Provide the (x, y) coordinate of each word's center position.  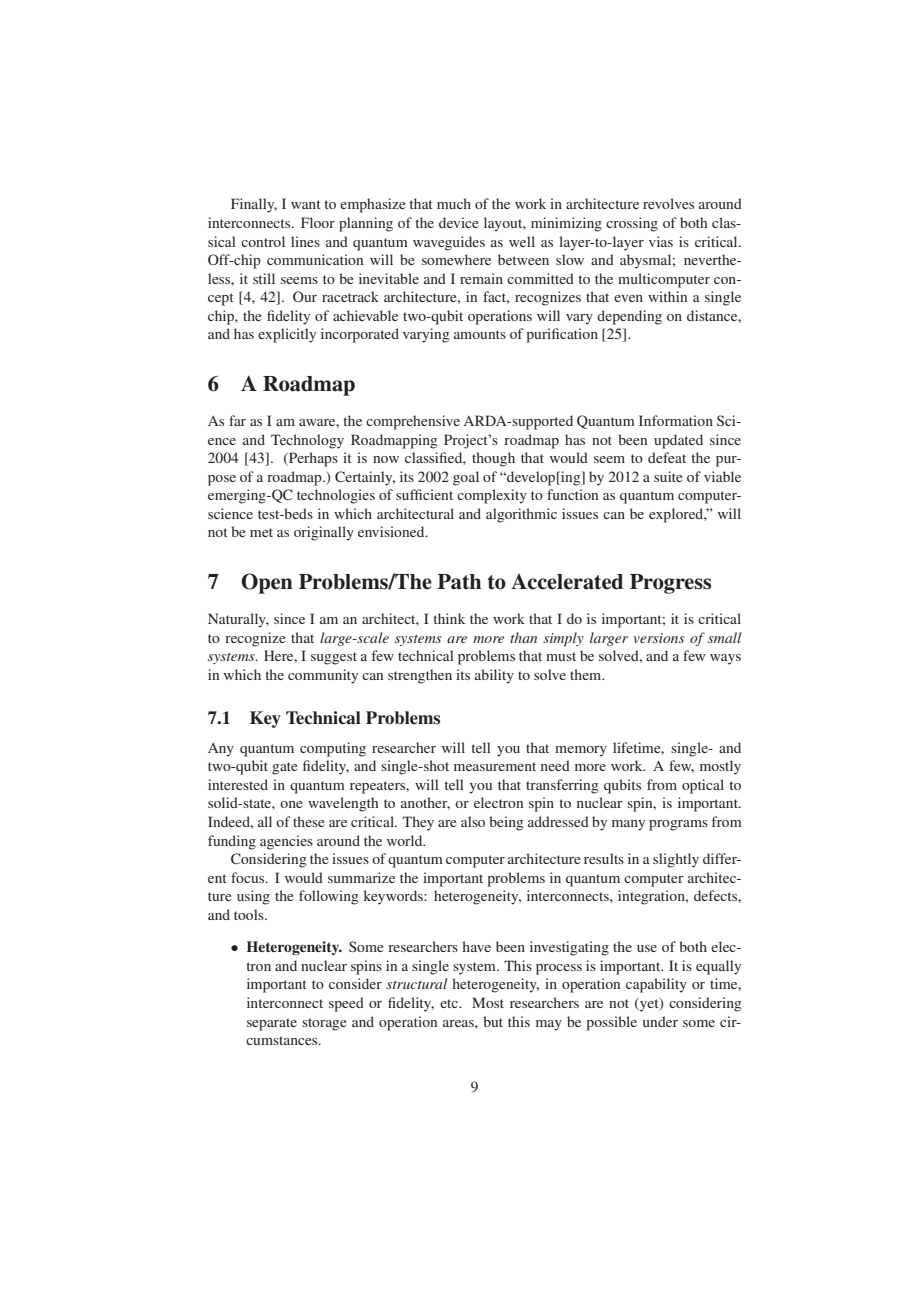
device (458, 222)
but (493, 1021)
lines (305, 241)
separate (272, 1024)
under (660, 1021)
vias (661, 241)
